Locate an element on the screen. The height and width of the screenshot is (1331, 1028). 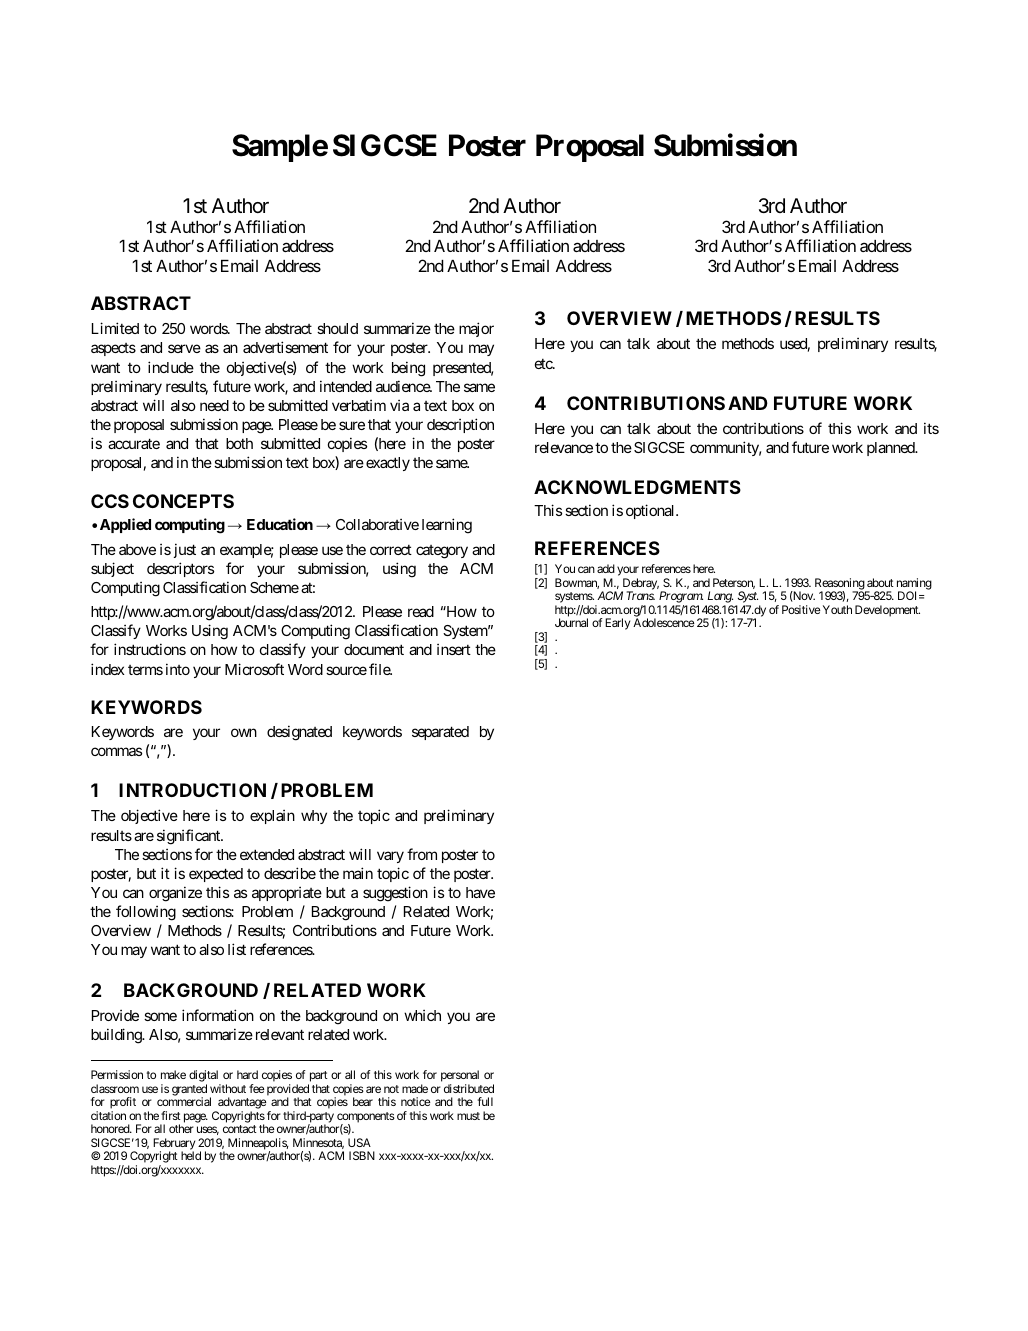
first is located at coordinates (171, 1115).
